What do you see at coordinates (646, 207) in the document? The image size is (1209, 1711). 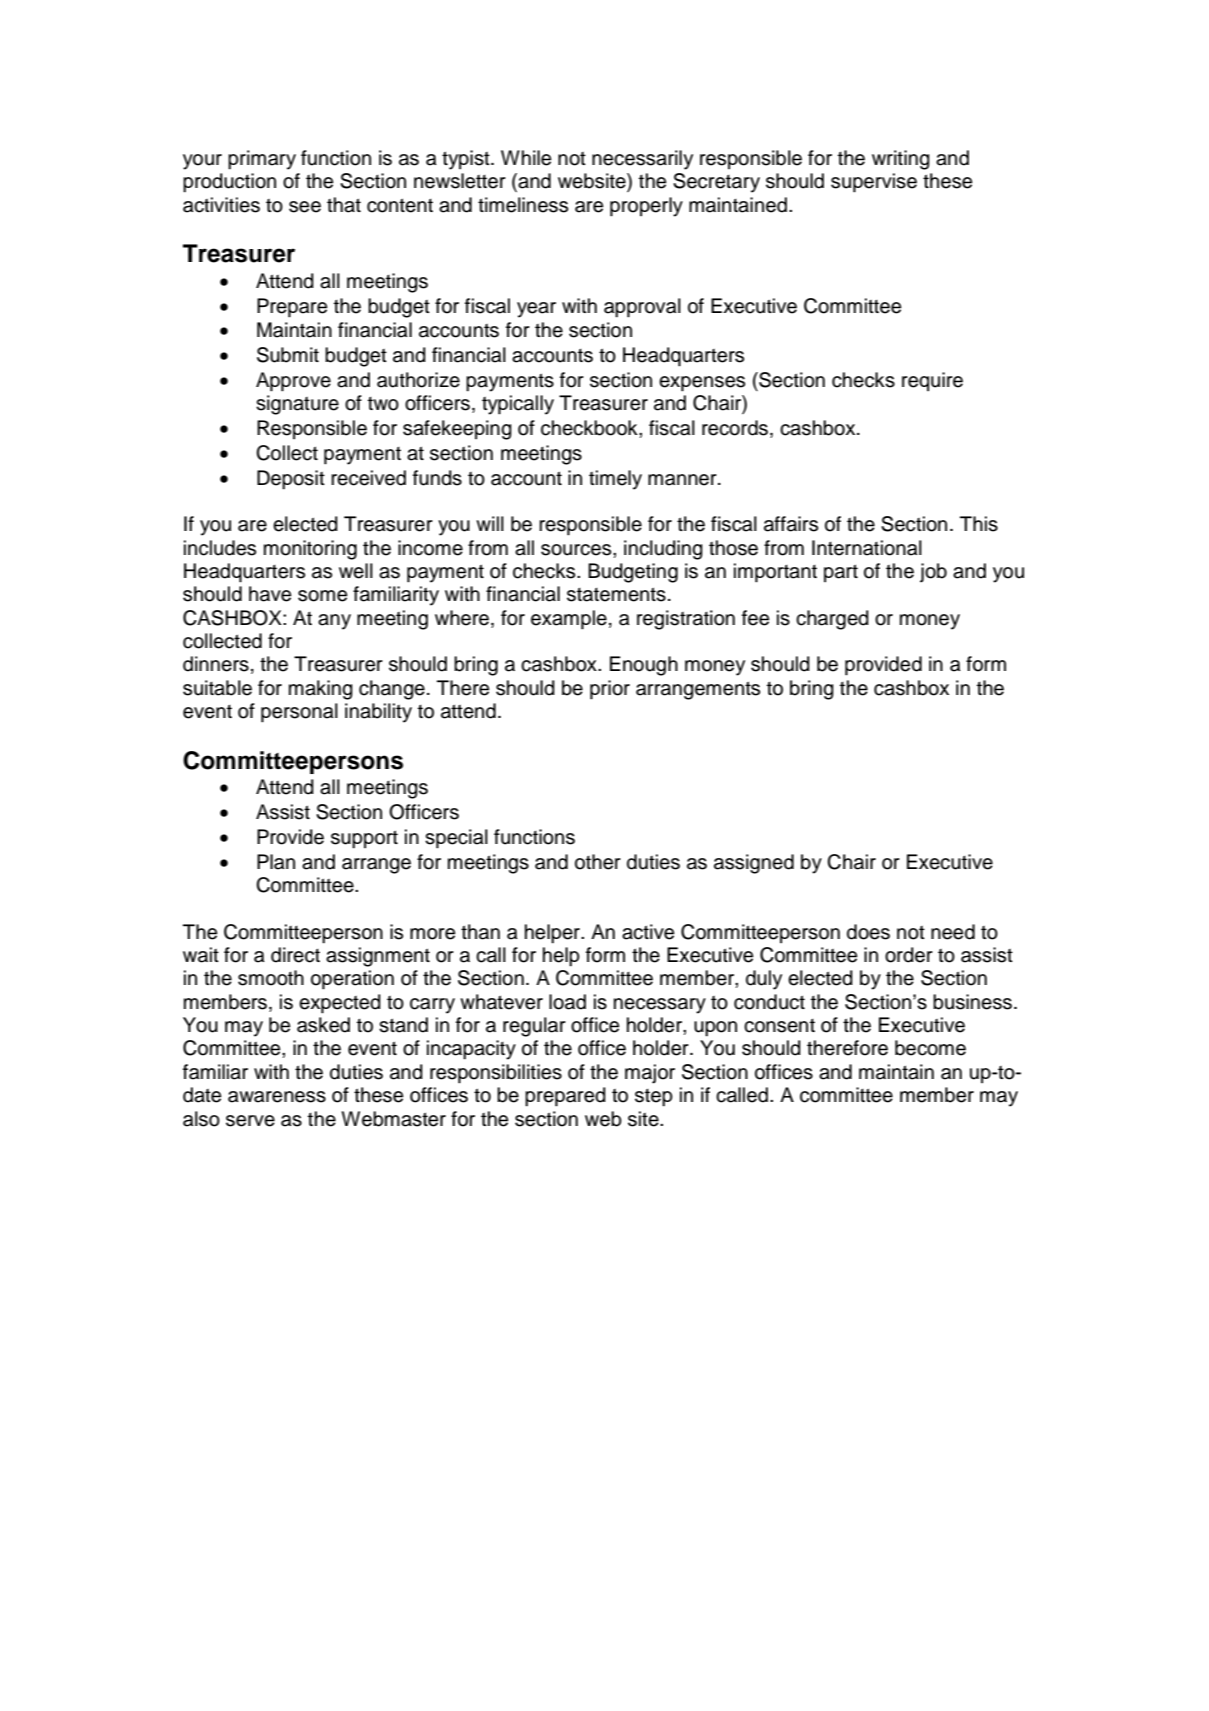 I see `properly` at bounding box center [646, 207].
